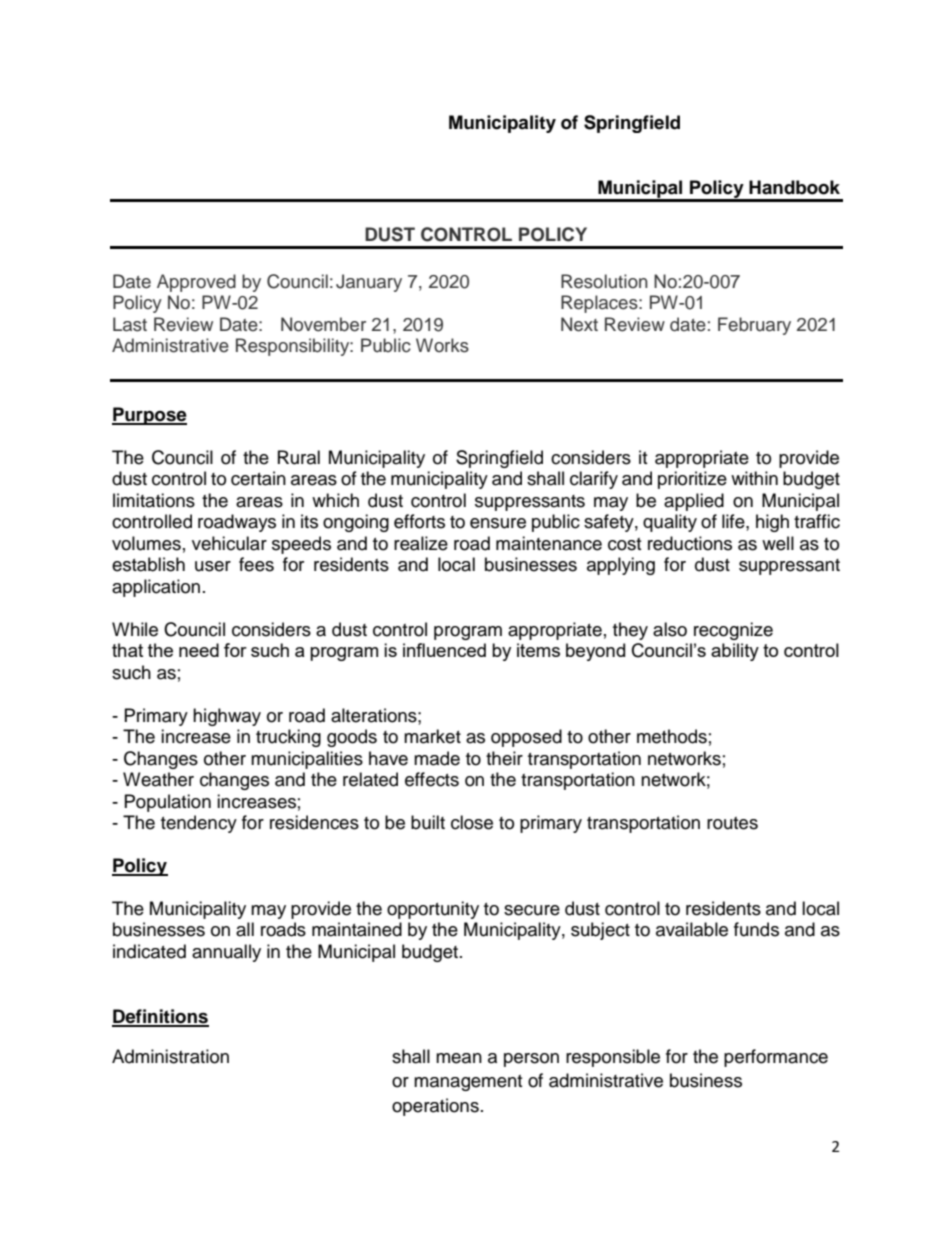  What do you see at coordinates (735, 652) in the screenshot?
I see `ability` at bounding box center [735, 652].
